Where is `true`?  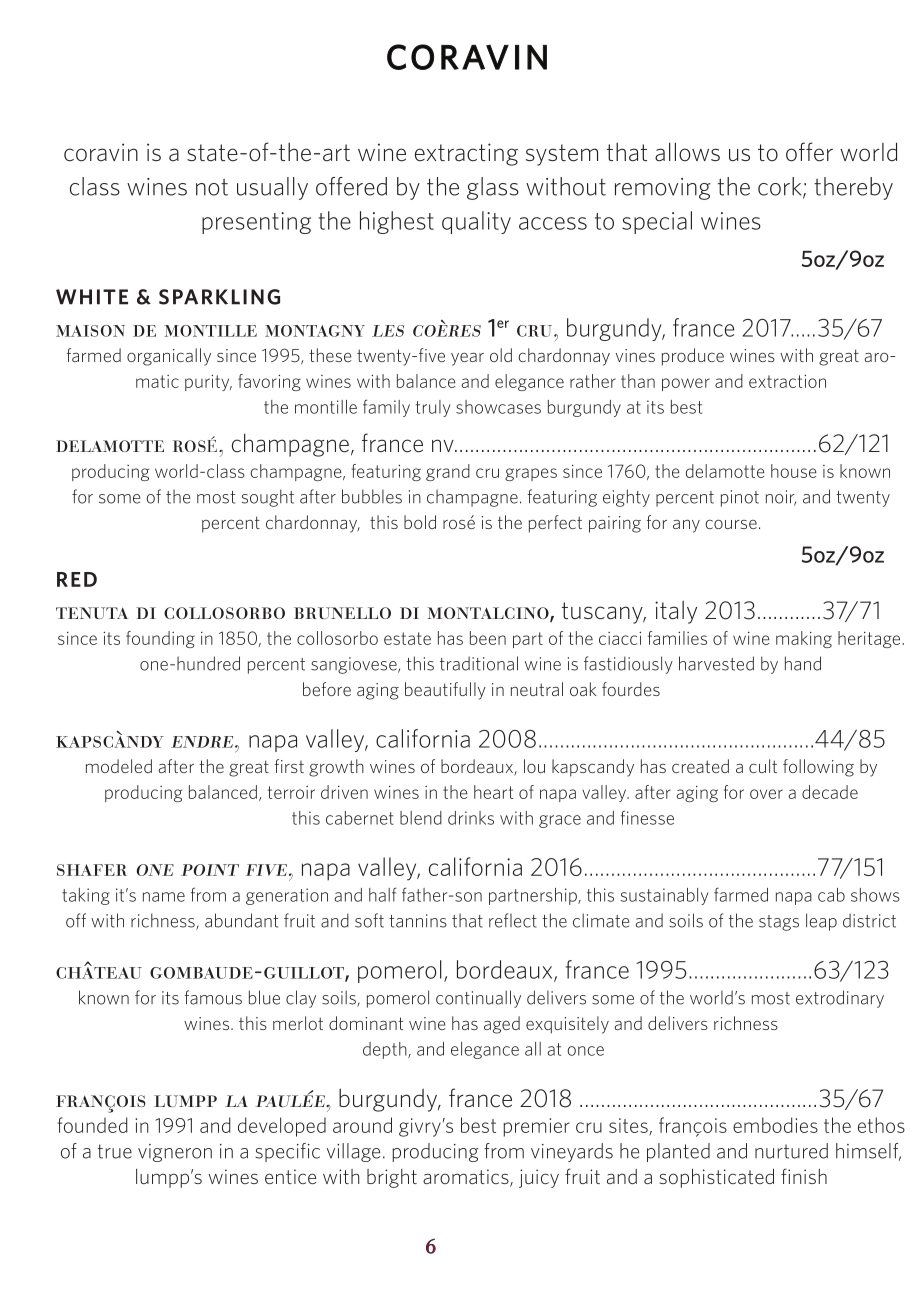
true is located at coordinates (114, 1151).
